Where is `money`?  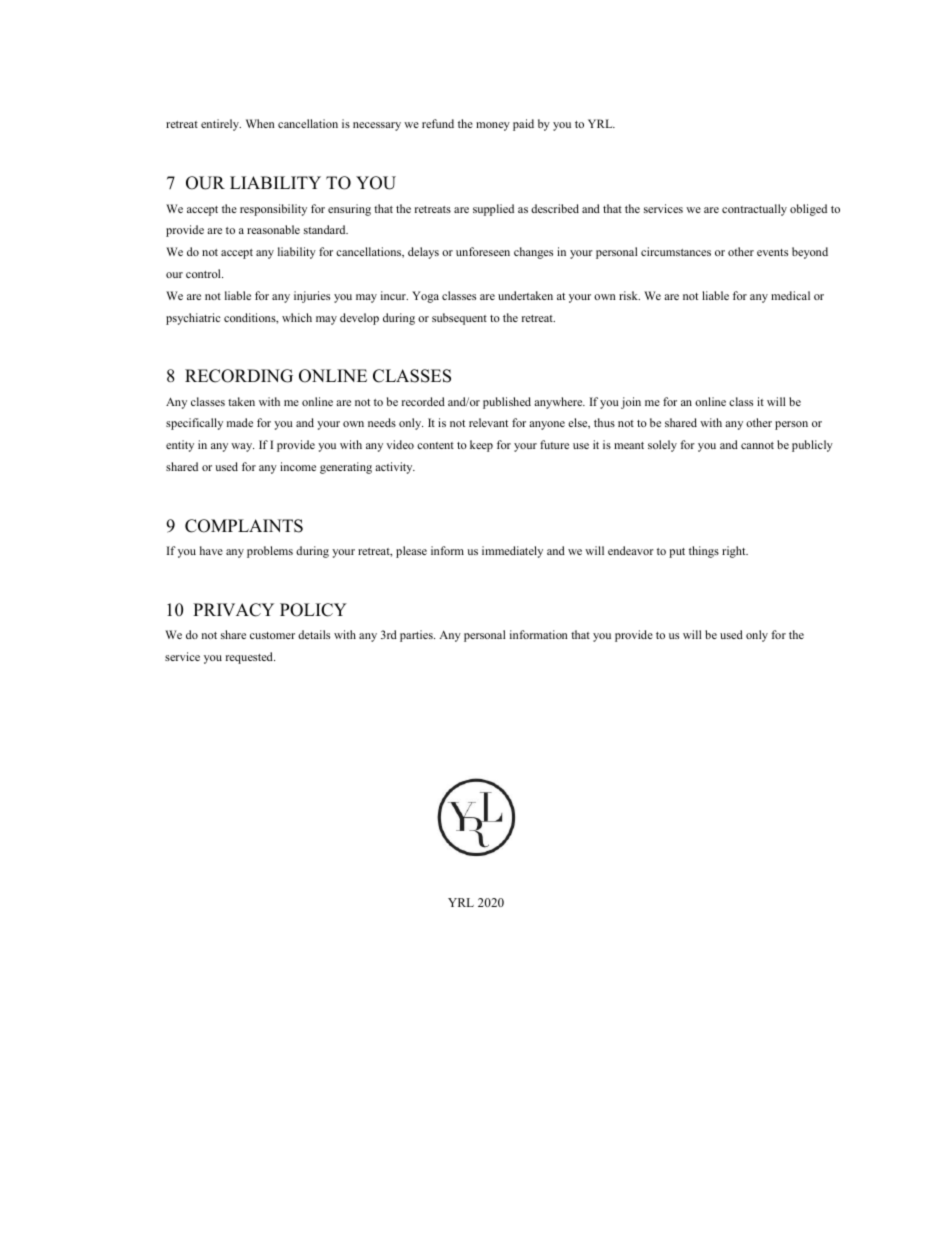
money is located at coordinates (493, 126).
